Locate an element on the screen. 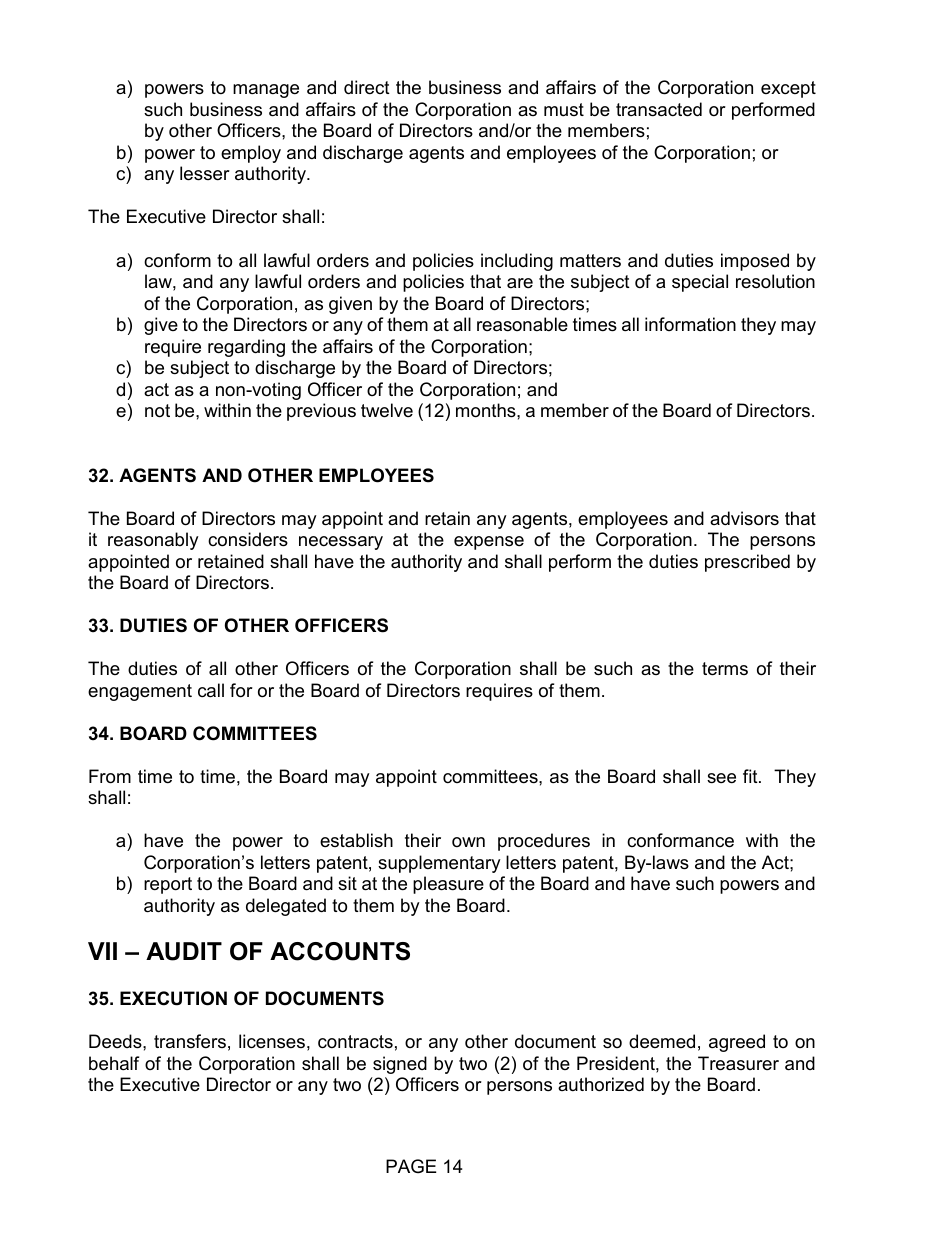 This screenshot has height=1233, width=952. must is located at coordinates (564, 109).
